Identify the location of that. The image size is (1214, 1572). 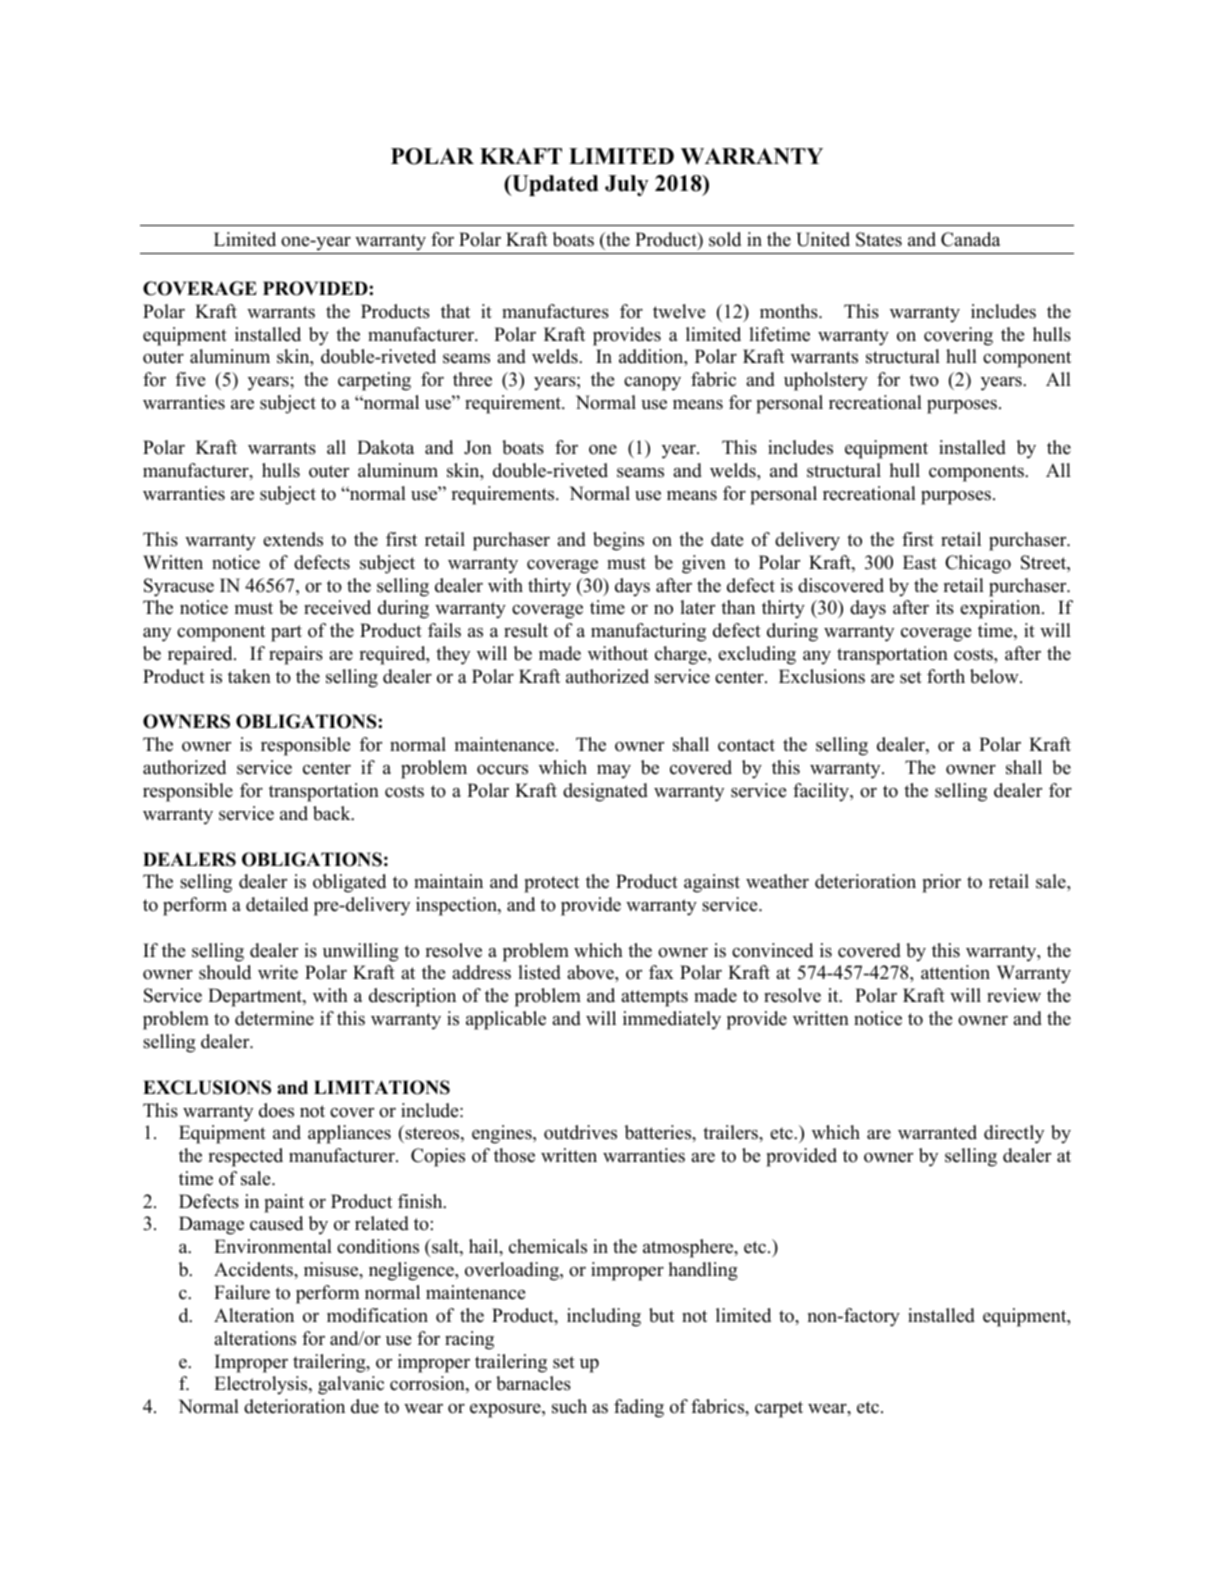
(455, 311).
